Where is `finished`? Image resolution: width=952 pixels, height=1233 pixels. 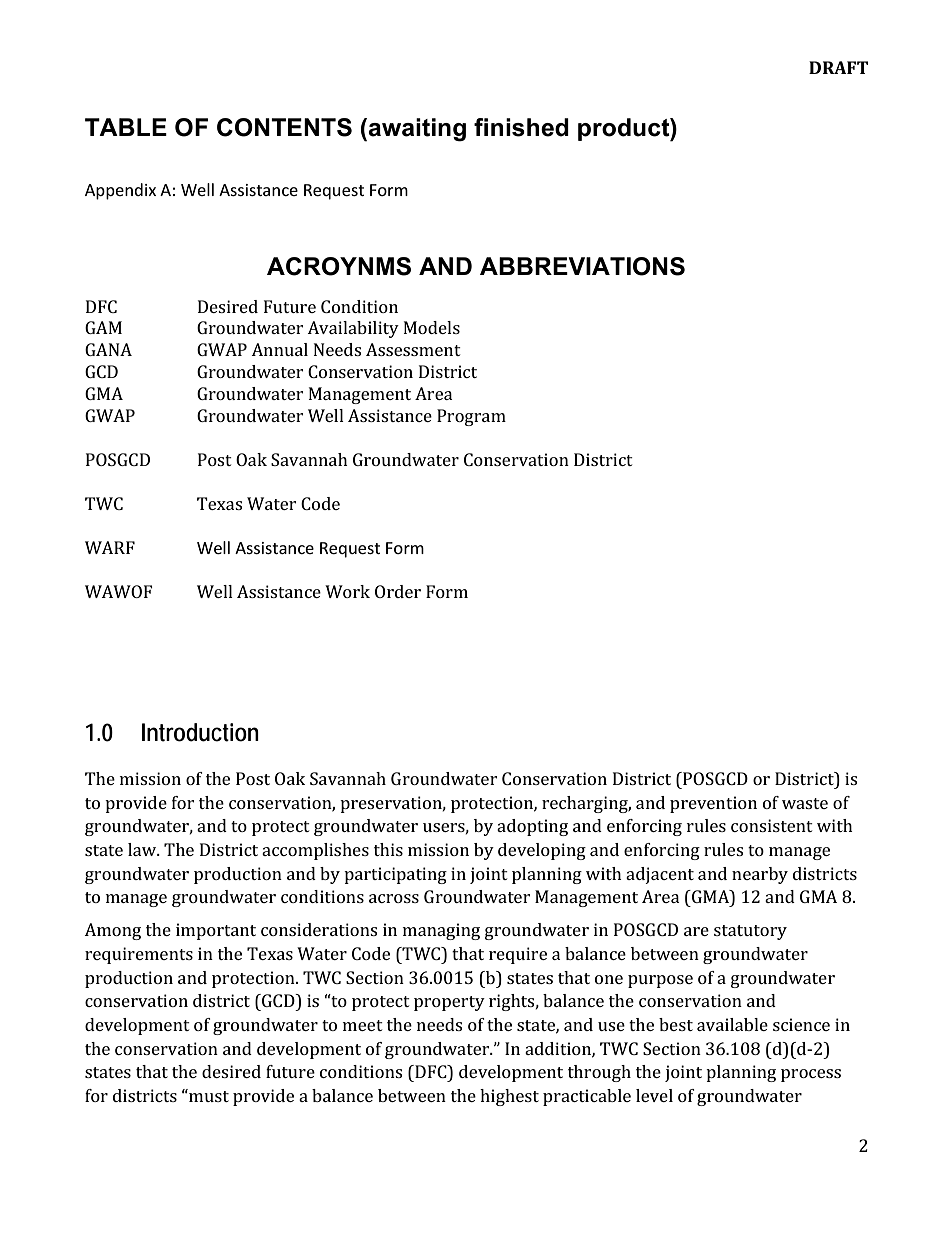
finished is located at coordinates (521, 127).
